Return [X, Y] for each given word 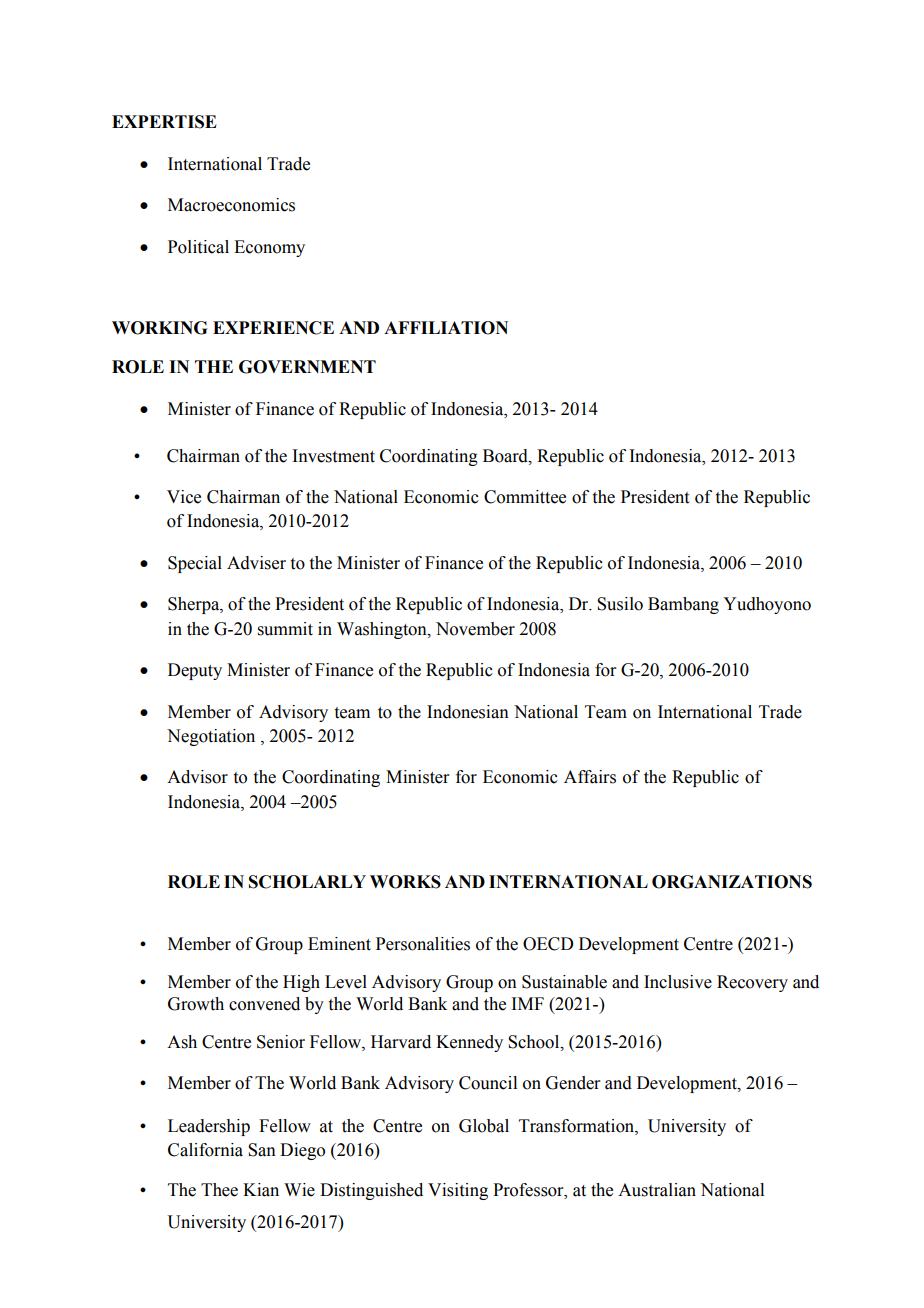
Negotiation [211, 737]
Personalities [423, 944]
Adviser [256, 563]
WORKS [405, 882]
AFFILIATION [446, 328]
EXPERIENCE [273, 328]
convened [264, 1004]
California [205, 1150]
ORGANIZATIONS [732, 882]
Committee [525, 497]
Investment [333, 456]
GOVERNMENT [307, 367]
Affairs [590, 777]
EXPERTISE [164, 122]
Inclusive [678, 982]
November [475, 629]
